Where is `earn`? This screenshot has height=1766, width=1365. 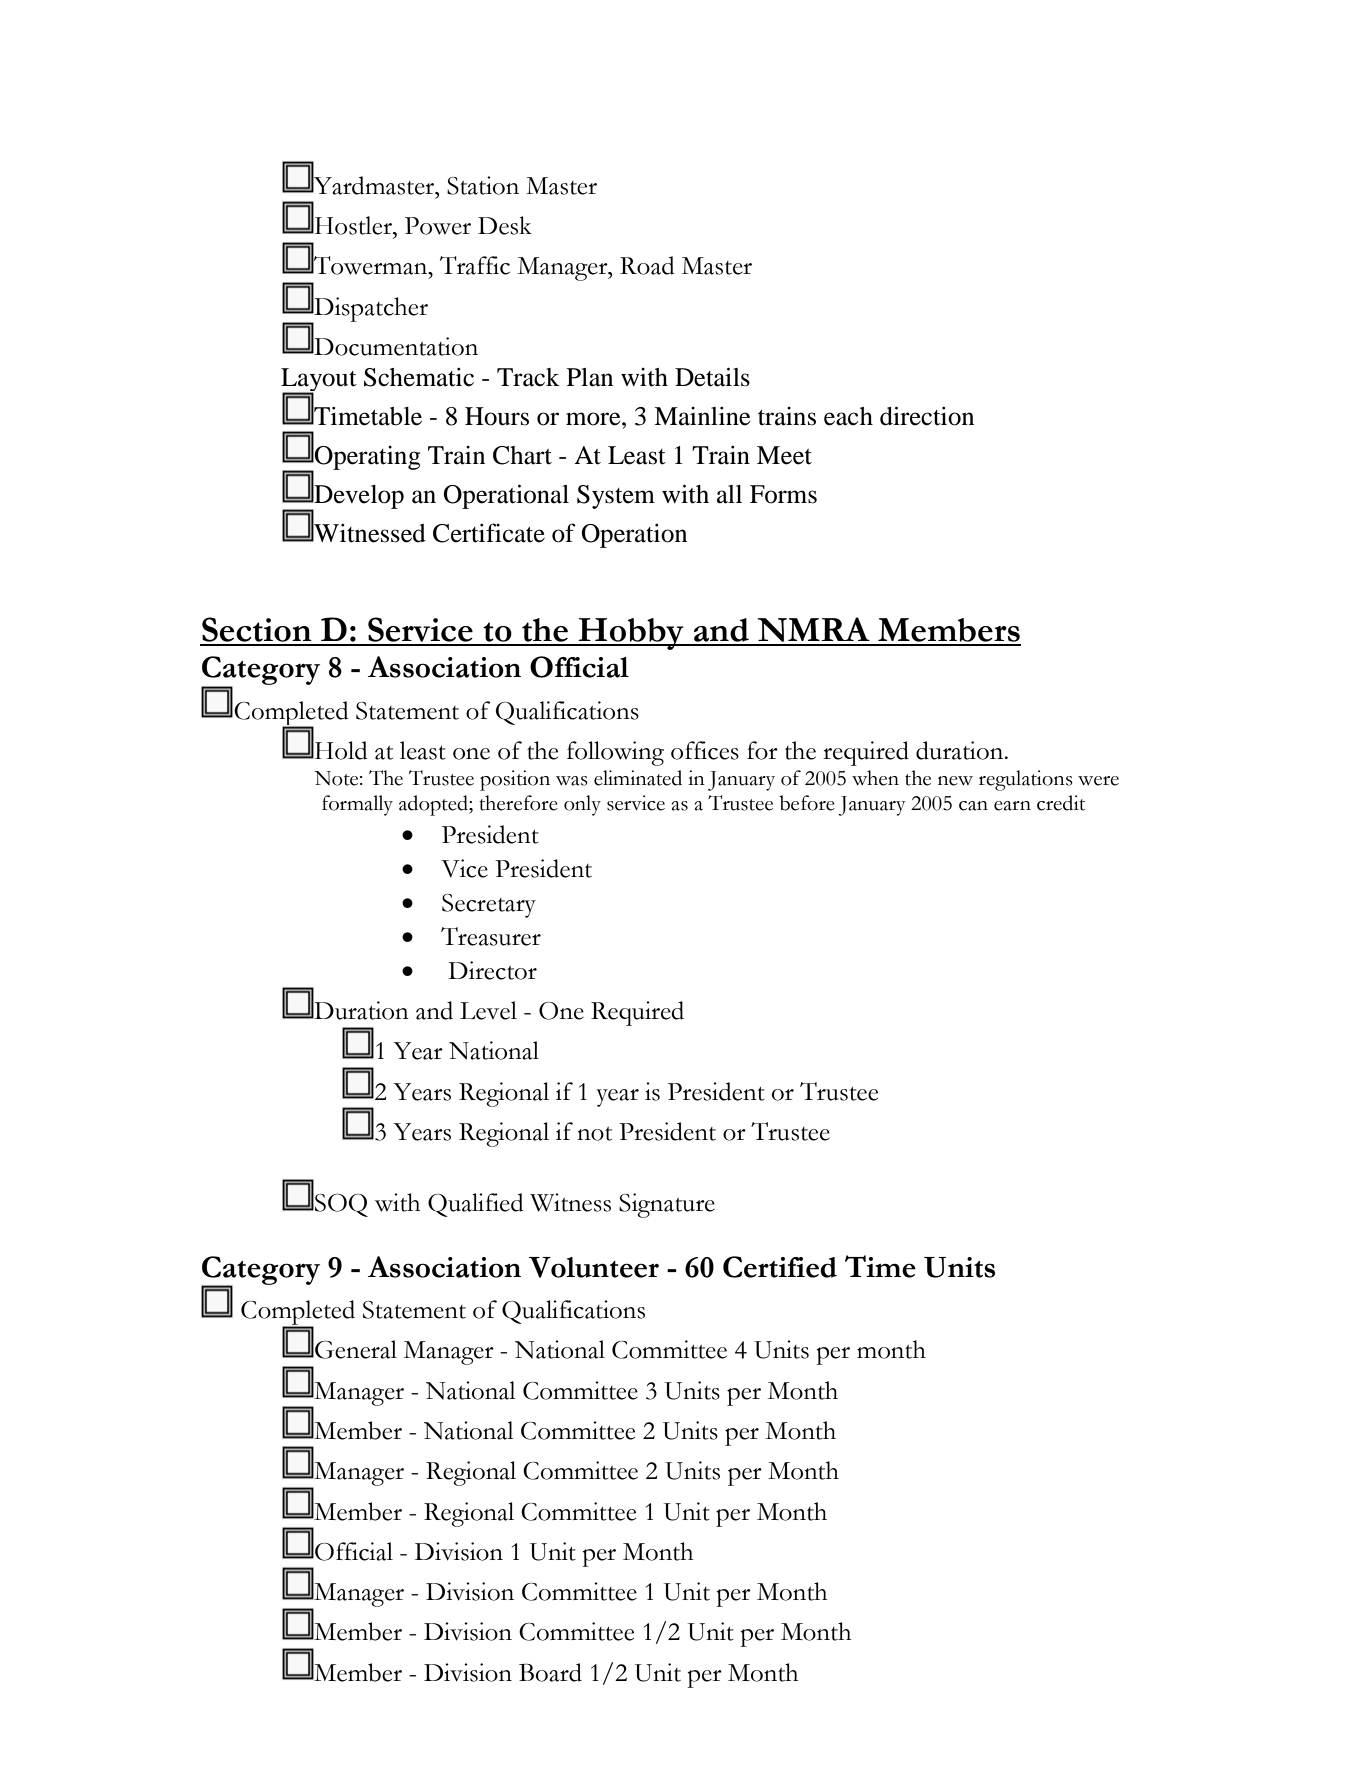 earn is located at coordinates (1012, 806).
